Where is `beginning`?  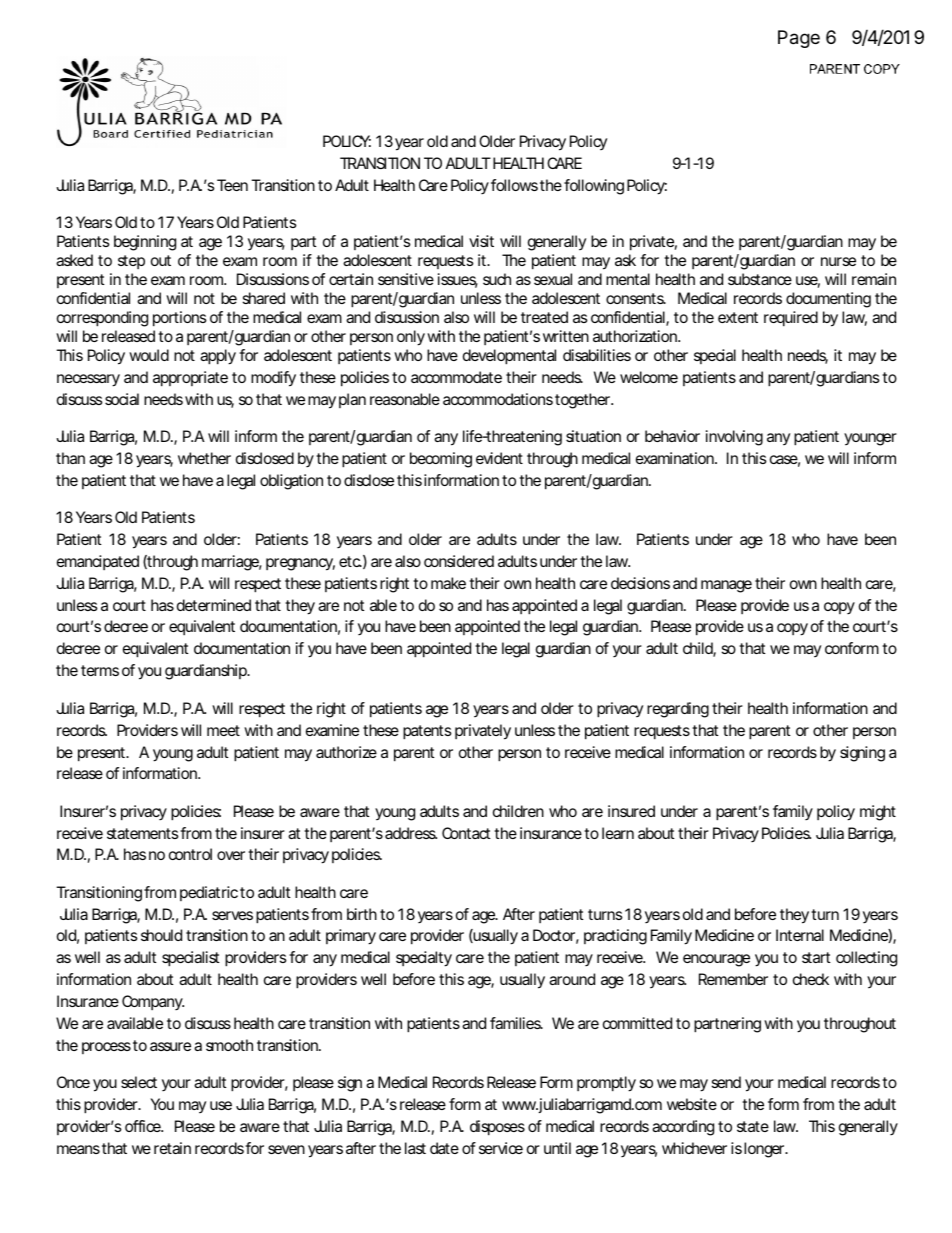 beginning is located at coordinates (145, 243).
